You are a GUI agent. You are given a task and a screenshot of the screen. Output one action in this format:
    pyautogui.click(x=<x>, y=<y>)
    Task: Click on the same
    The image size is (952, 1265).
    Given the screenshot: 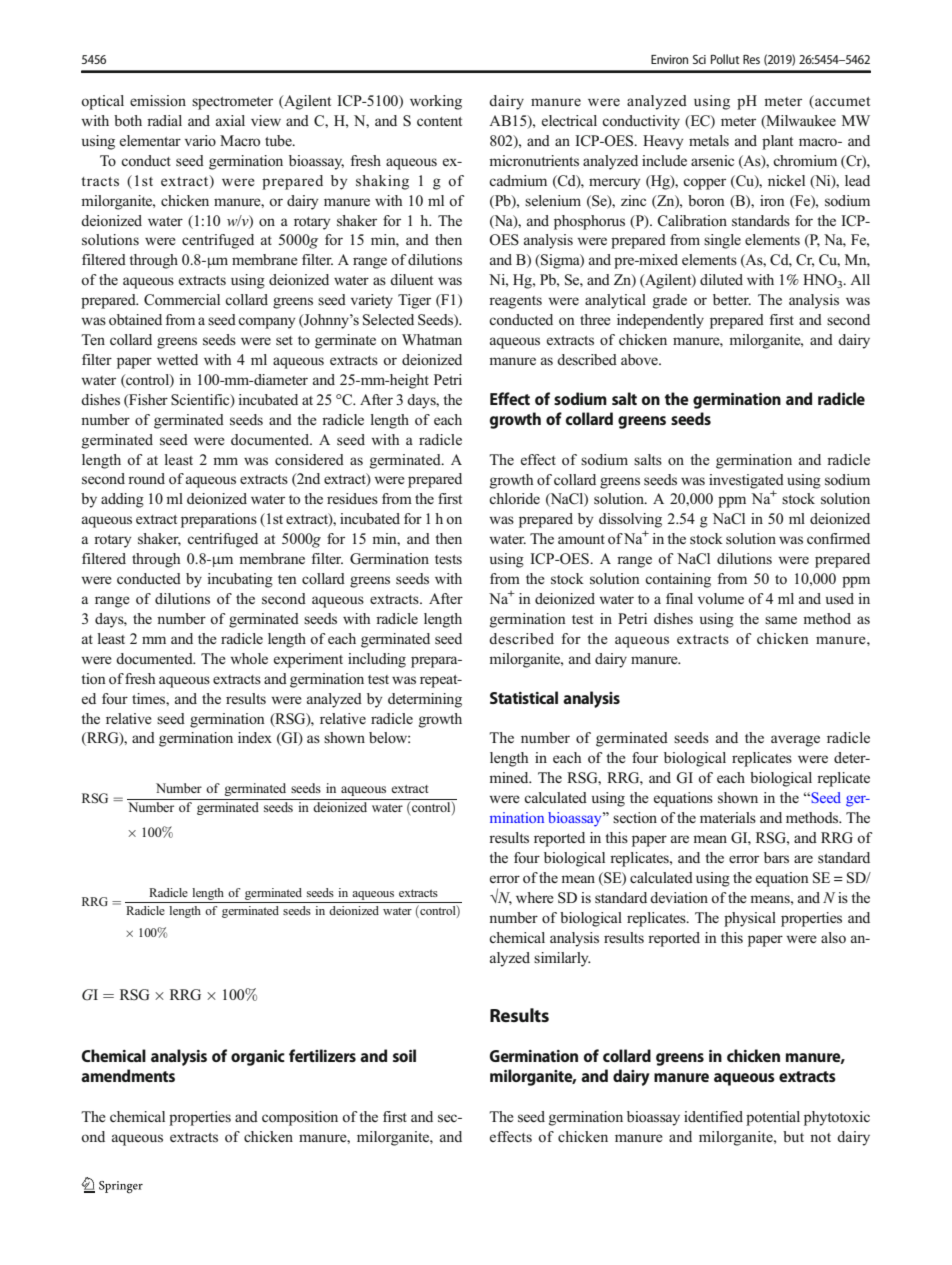 What is the action you would take?
    pyautogui.click(x=781, y=620)
